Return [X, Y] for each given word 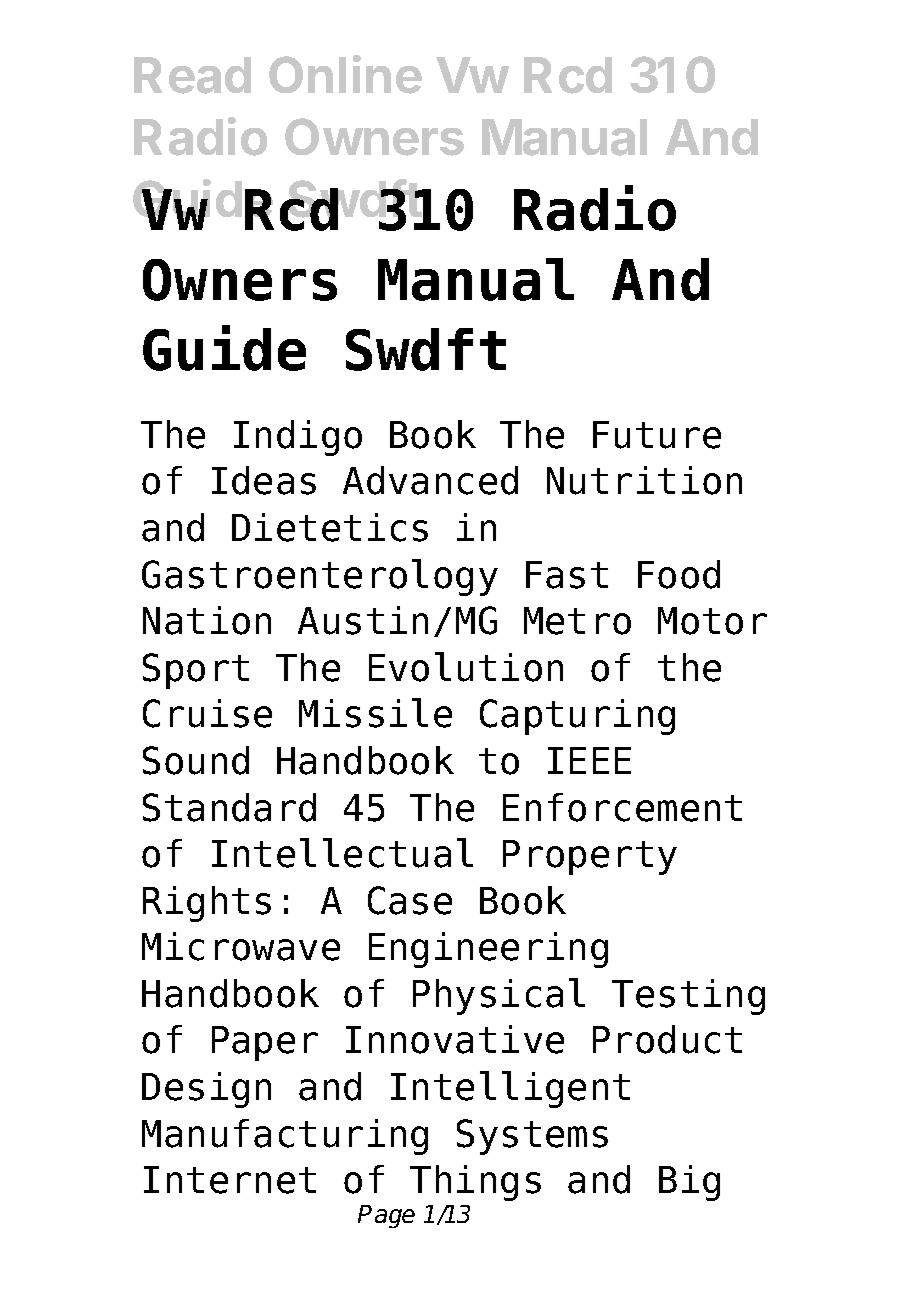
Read [192, 75]
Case [410, 900]
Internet [230, 1180]
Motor [712, 621]
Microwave [241, 946]
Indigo [298, 438]
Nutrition [644, 480]
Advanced [430, 480]
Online [345, 74]
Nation [207, 620]
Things [475, 1183]
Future [657, 435]
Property [590, 857]
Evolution [466, 667]
